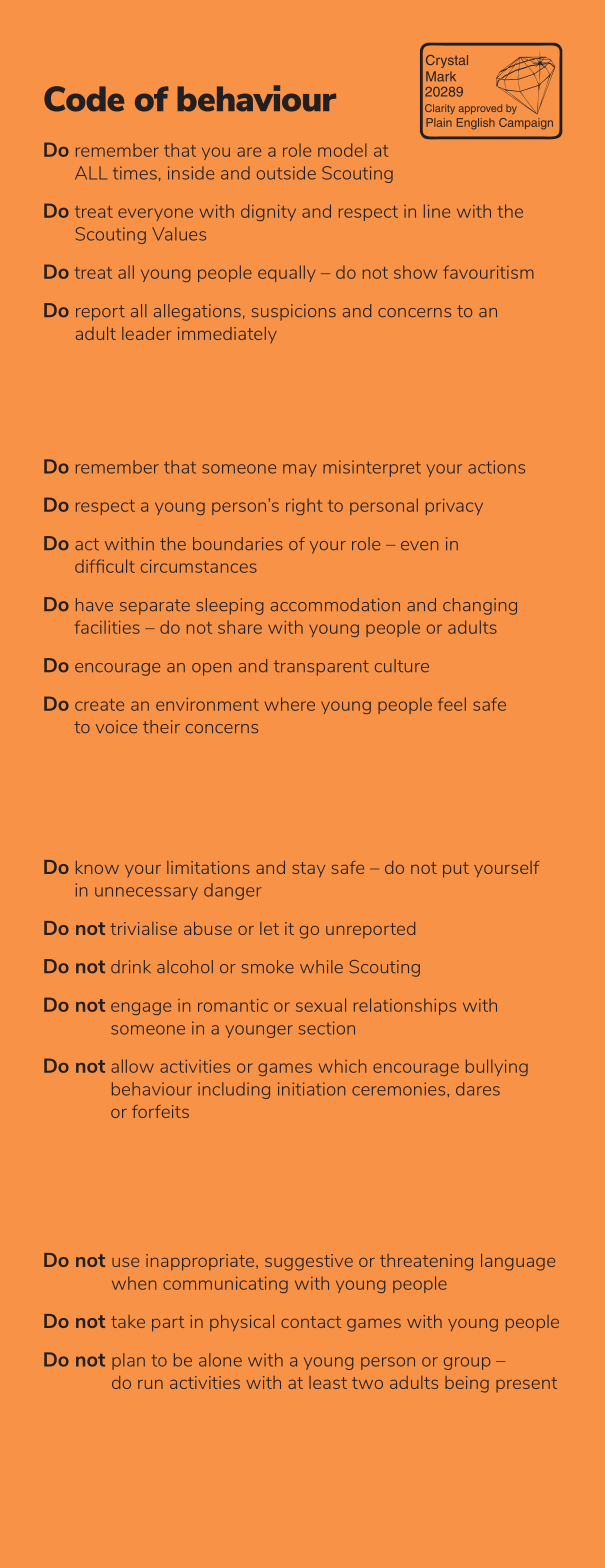  What do you see at coordinates (496, 467) in the image?
I see `actions` at bounding box center [496, 467].
